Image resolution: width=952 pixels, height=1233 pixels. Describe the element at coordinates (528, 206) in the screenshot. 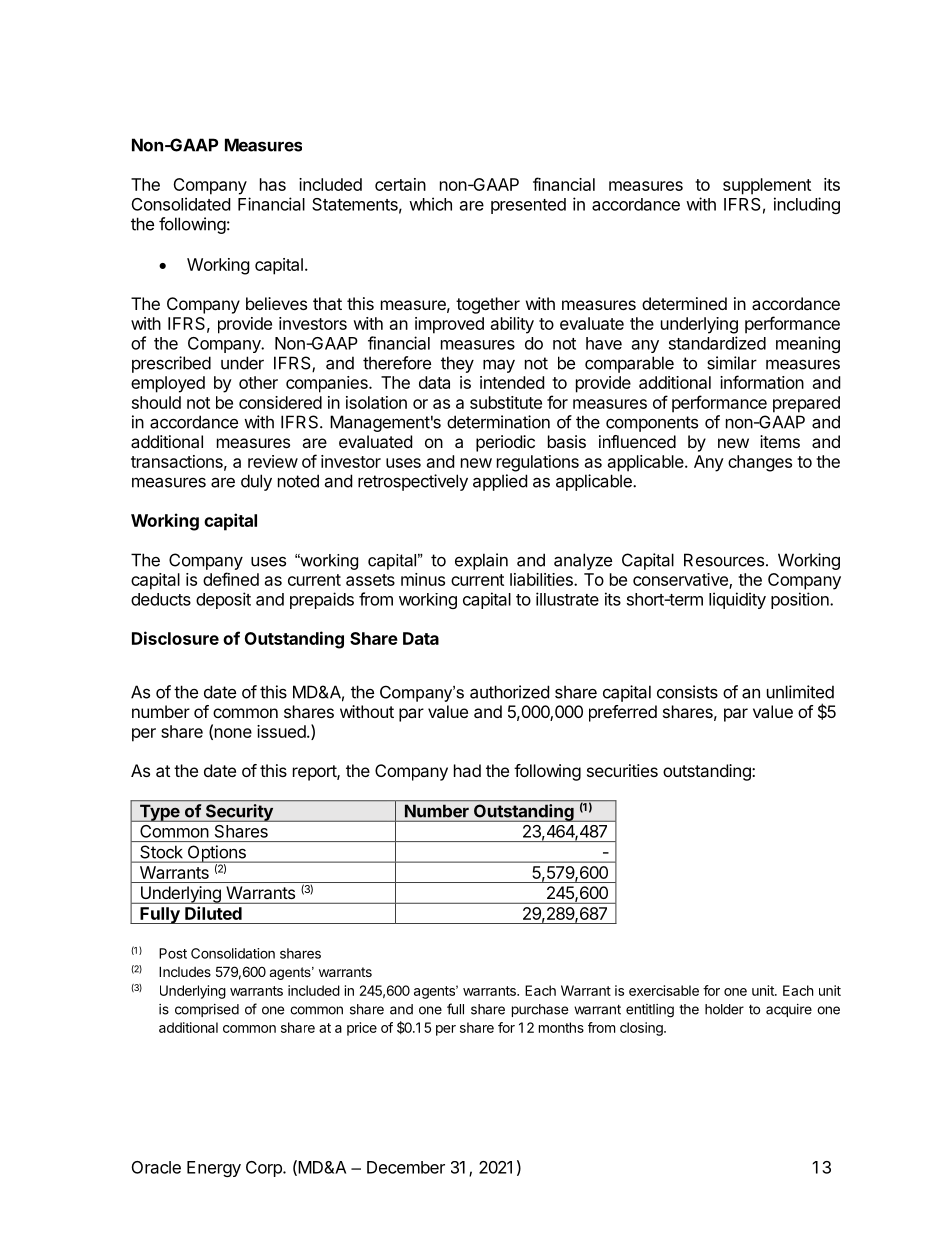

I see `presented` at that location.
